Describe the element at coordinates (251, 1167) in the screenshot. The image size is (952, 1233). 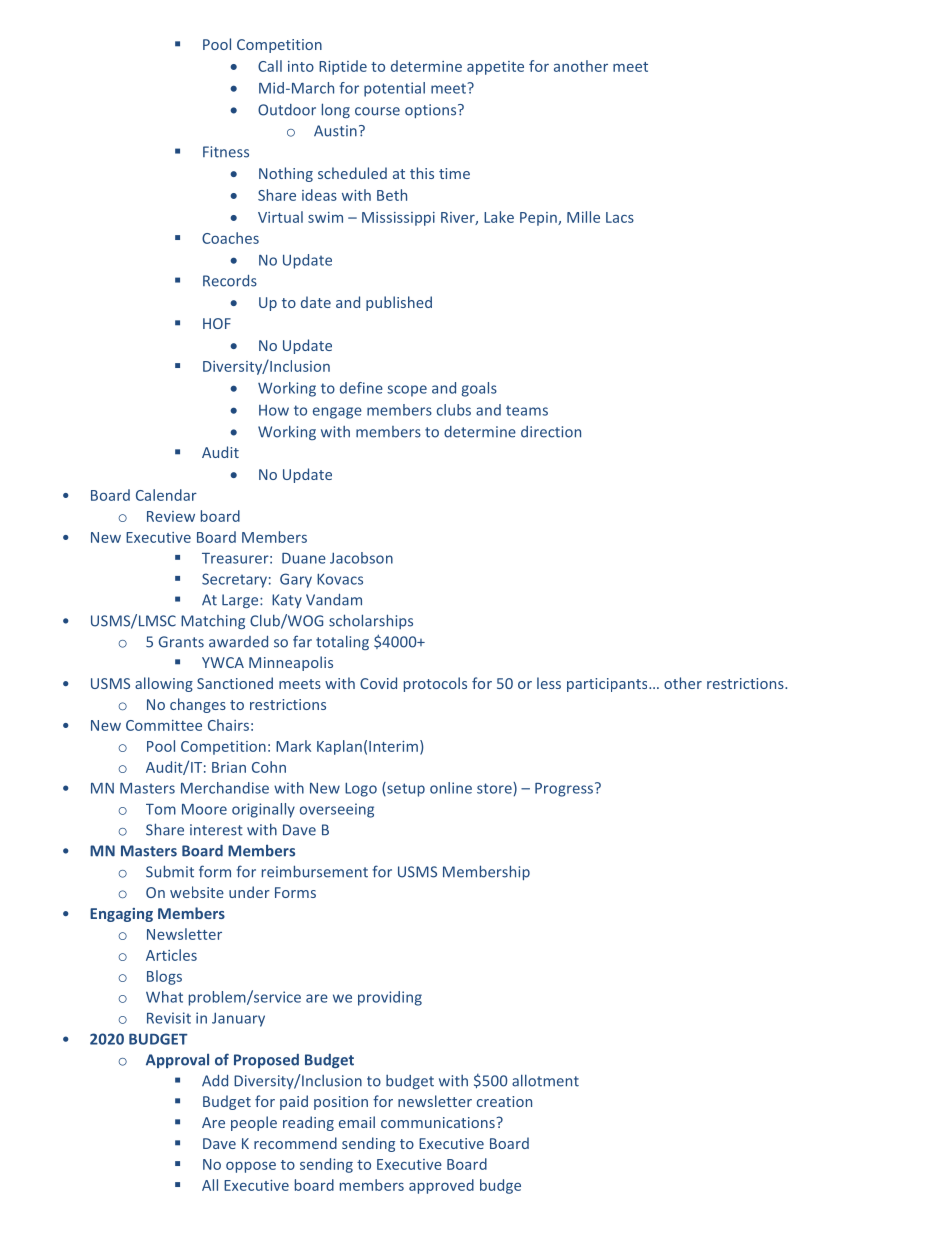
I see `oppose` at that location.
